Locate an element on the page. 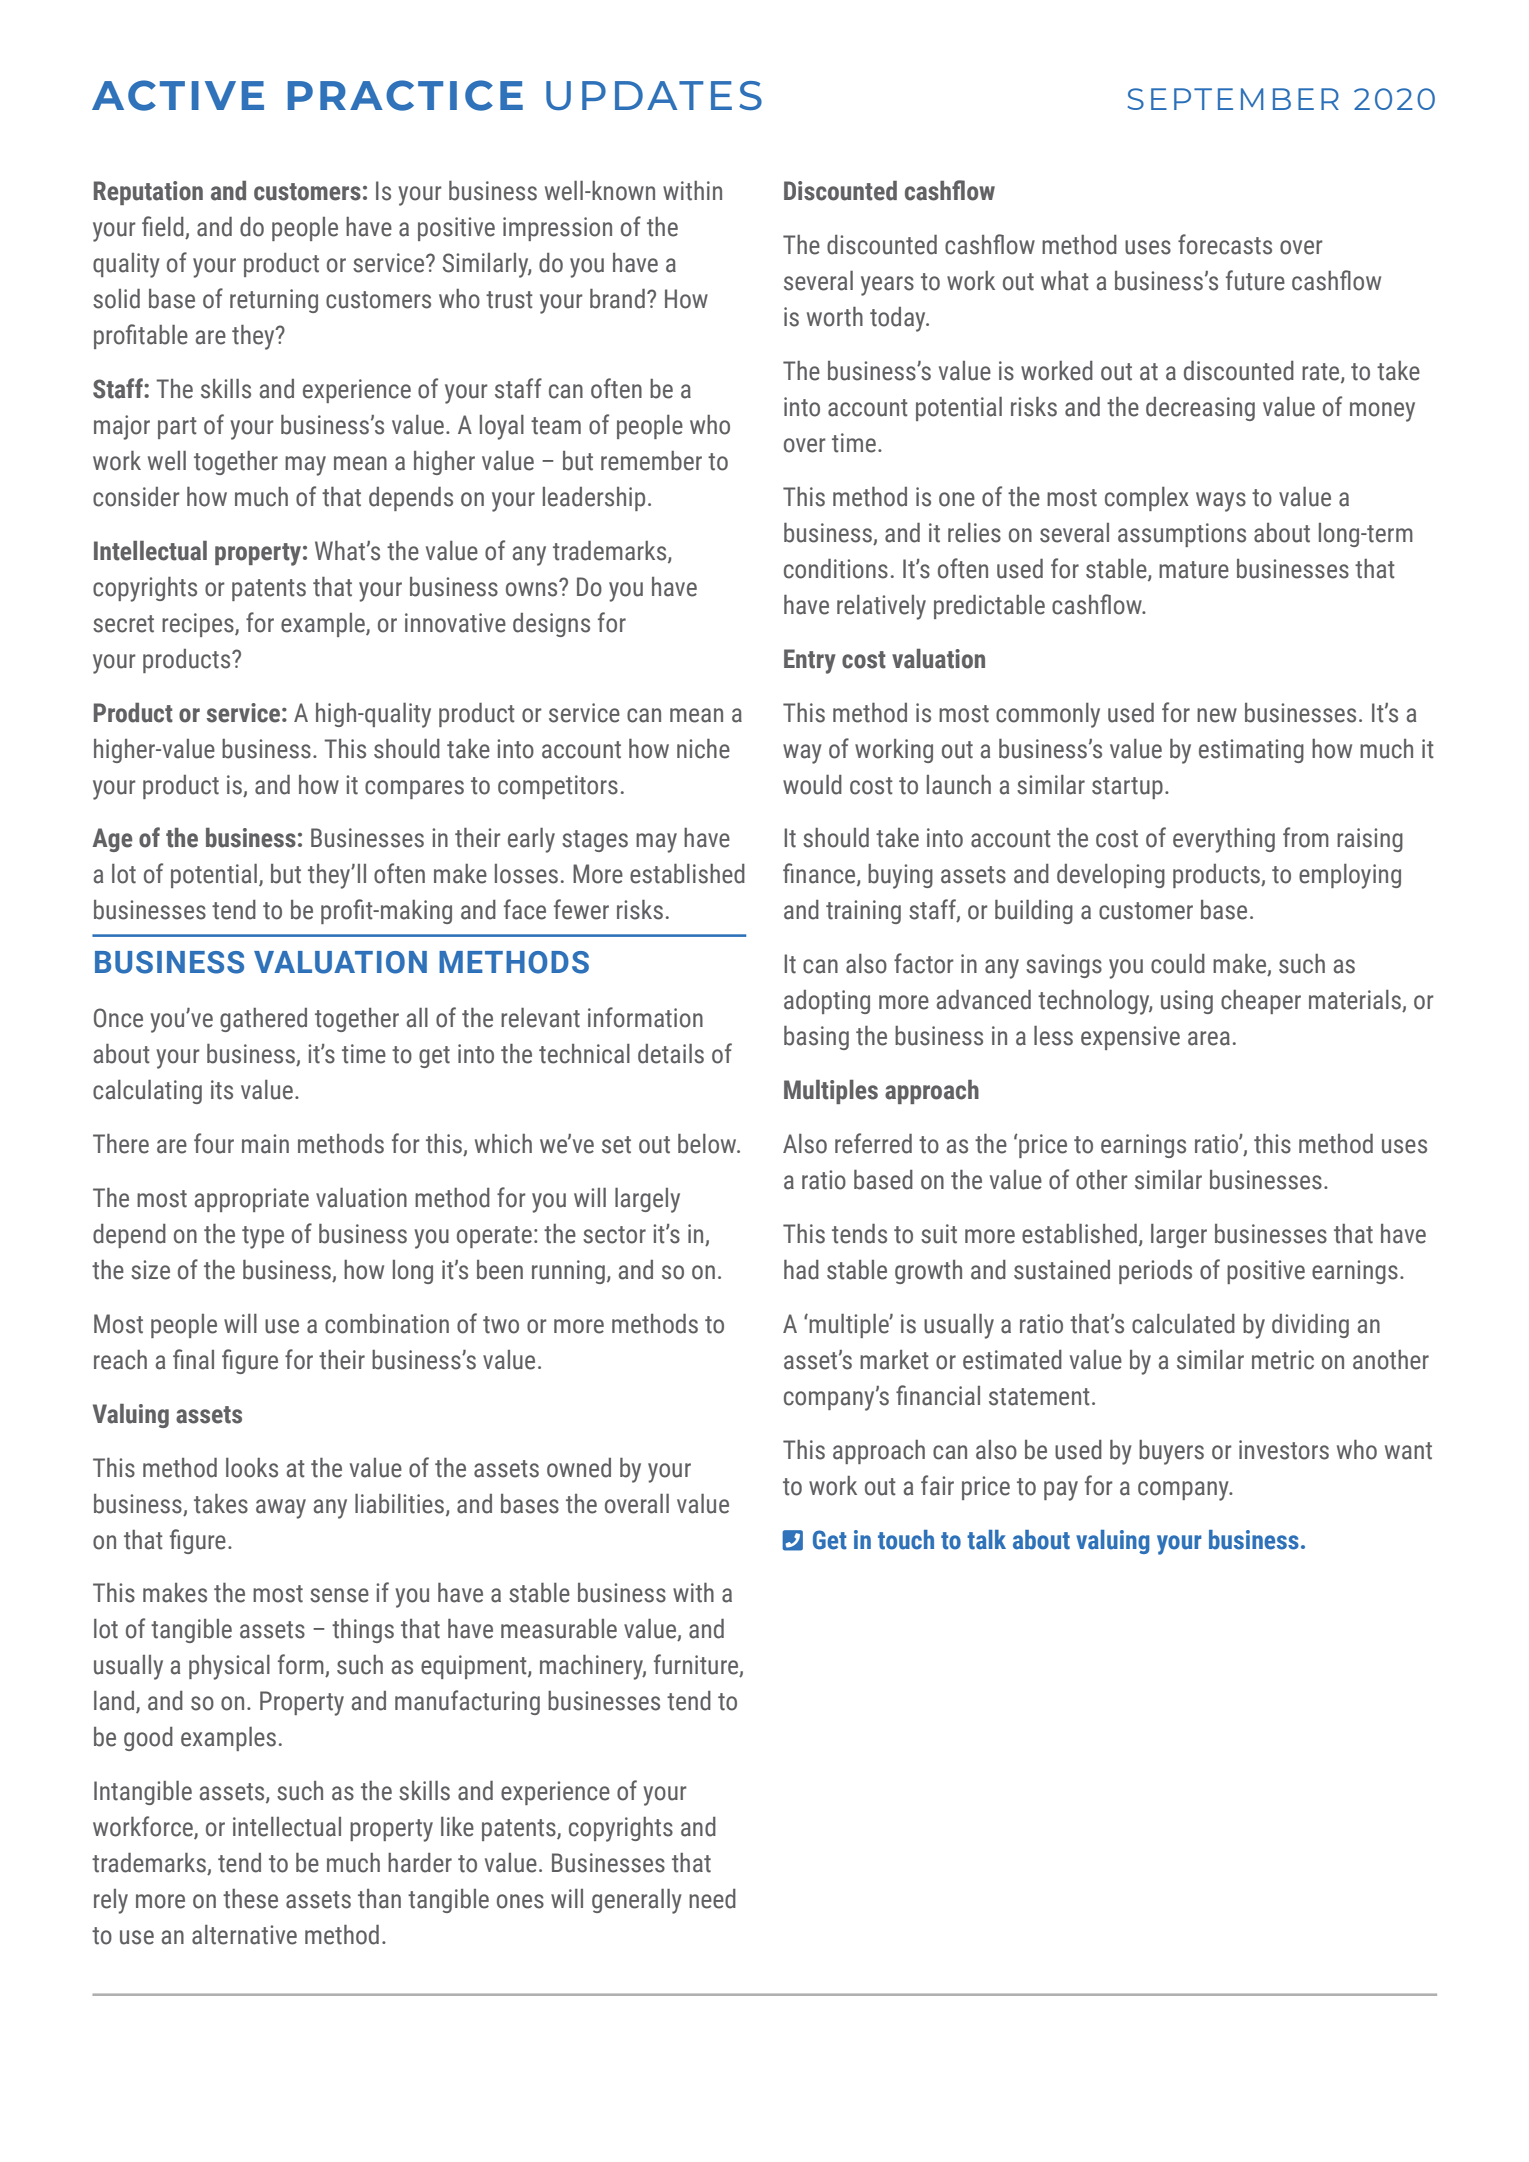  basing is located at coordinates (816, 1038).
